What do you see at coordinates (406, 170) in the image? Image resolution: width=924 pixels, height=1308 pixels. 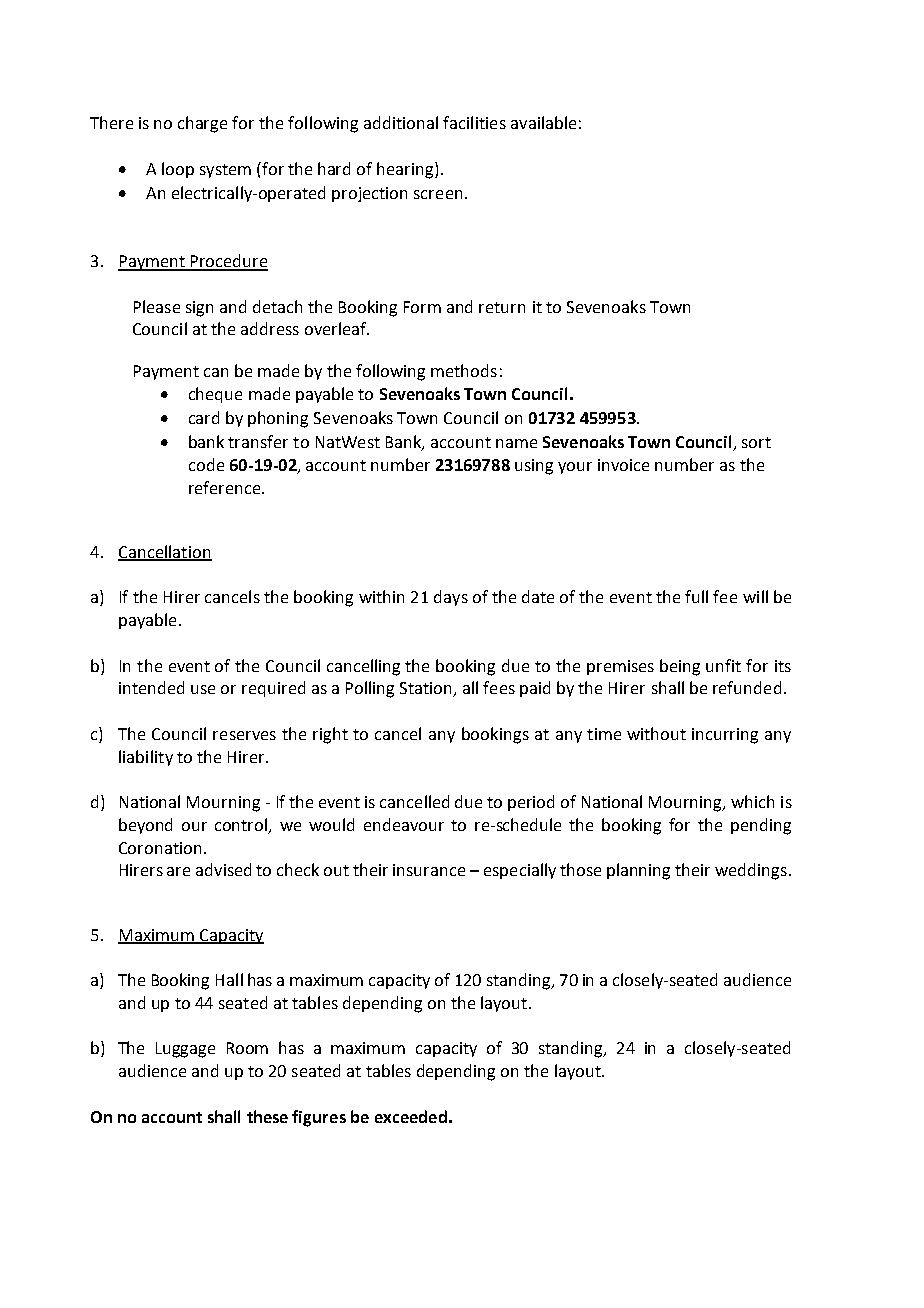 I see `hearing` at bounding box center [406, 170].
